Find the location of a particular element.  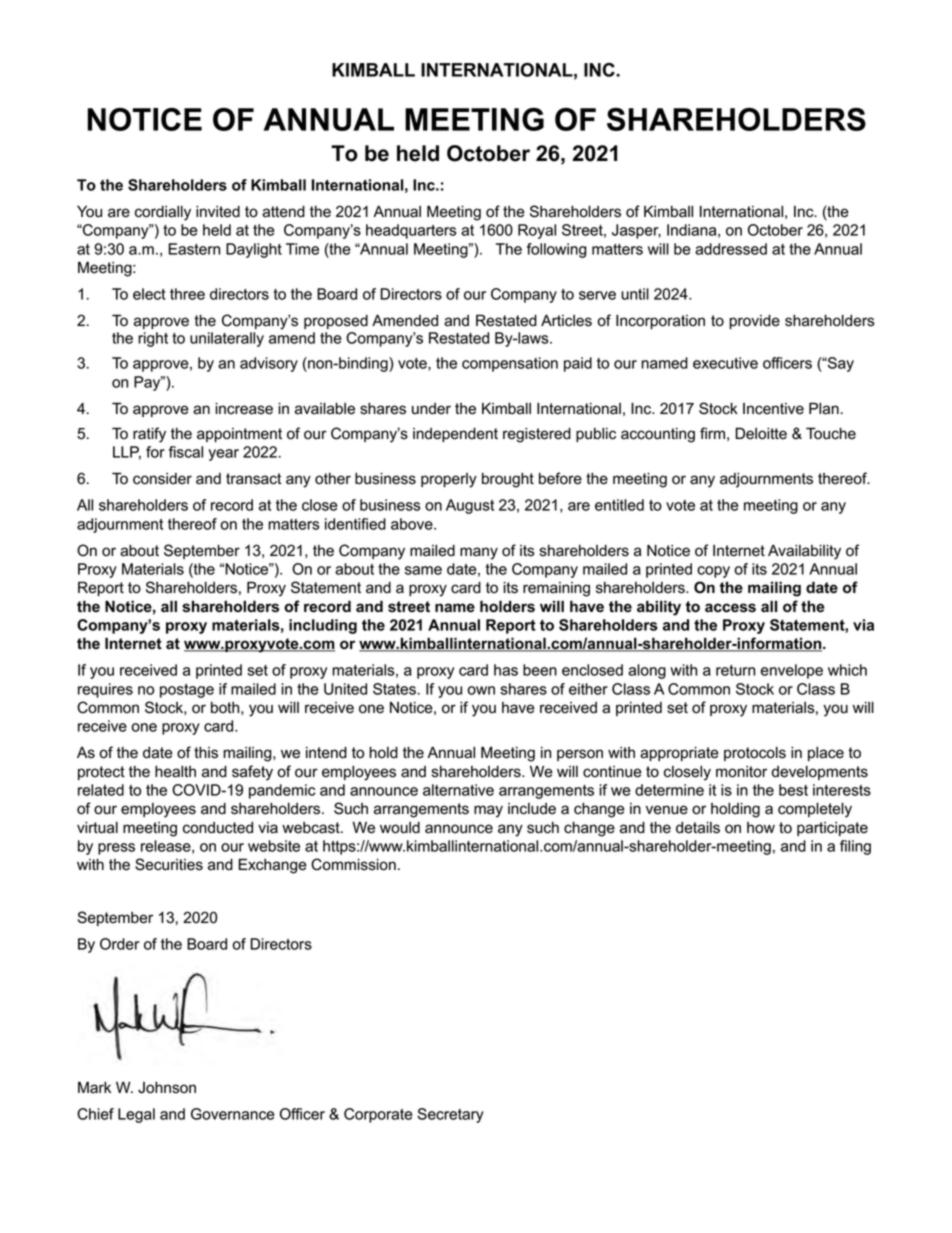

addressed is located at coordinates (731, 249).
